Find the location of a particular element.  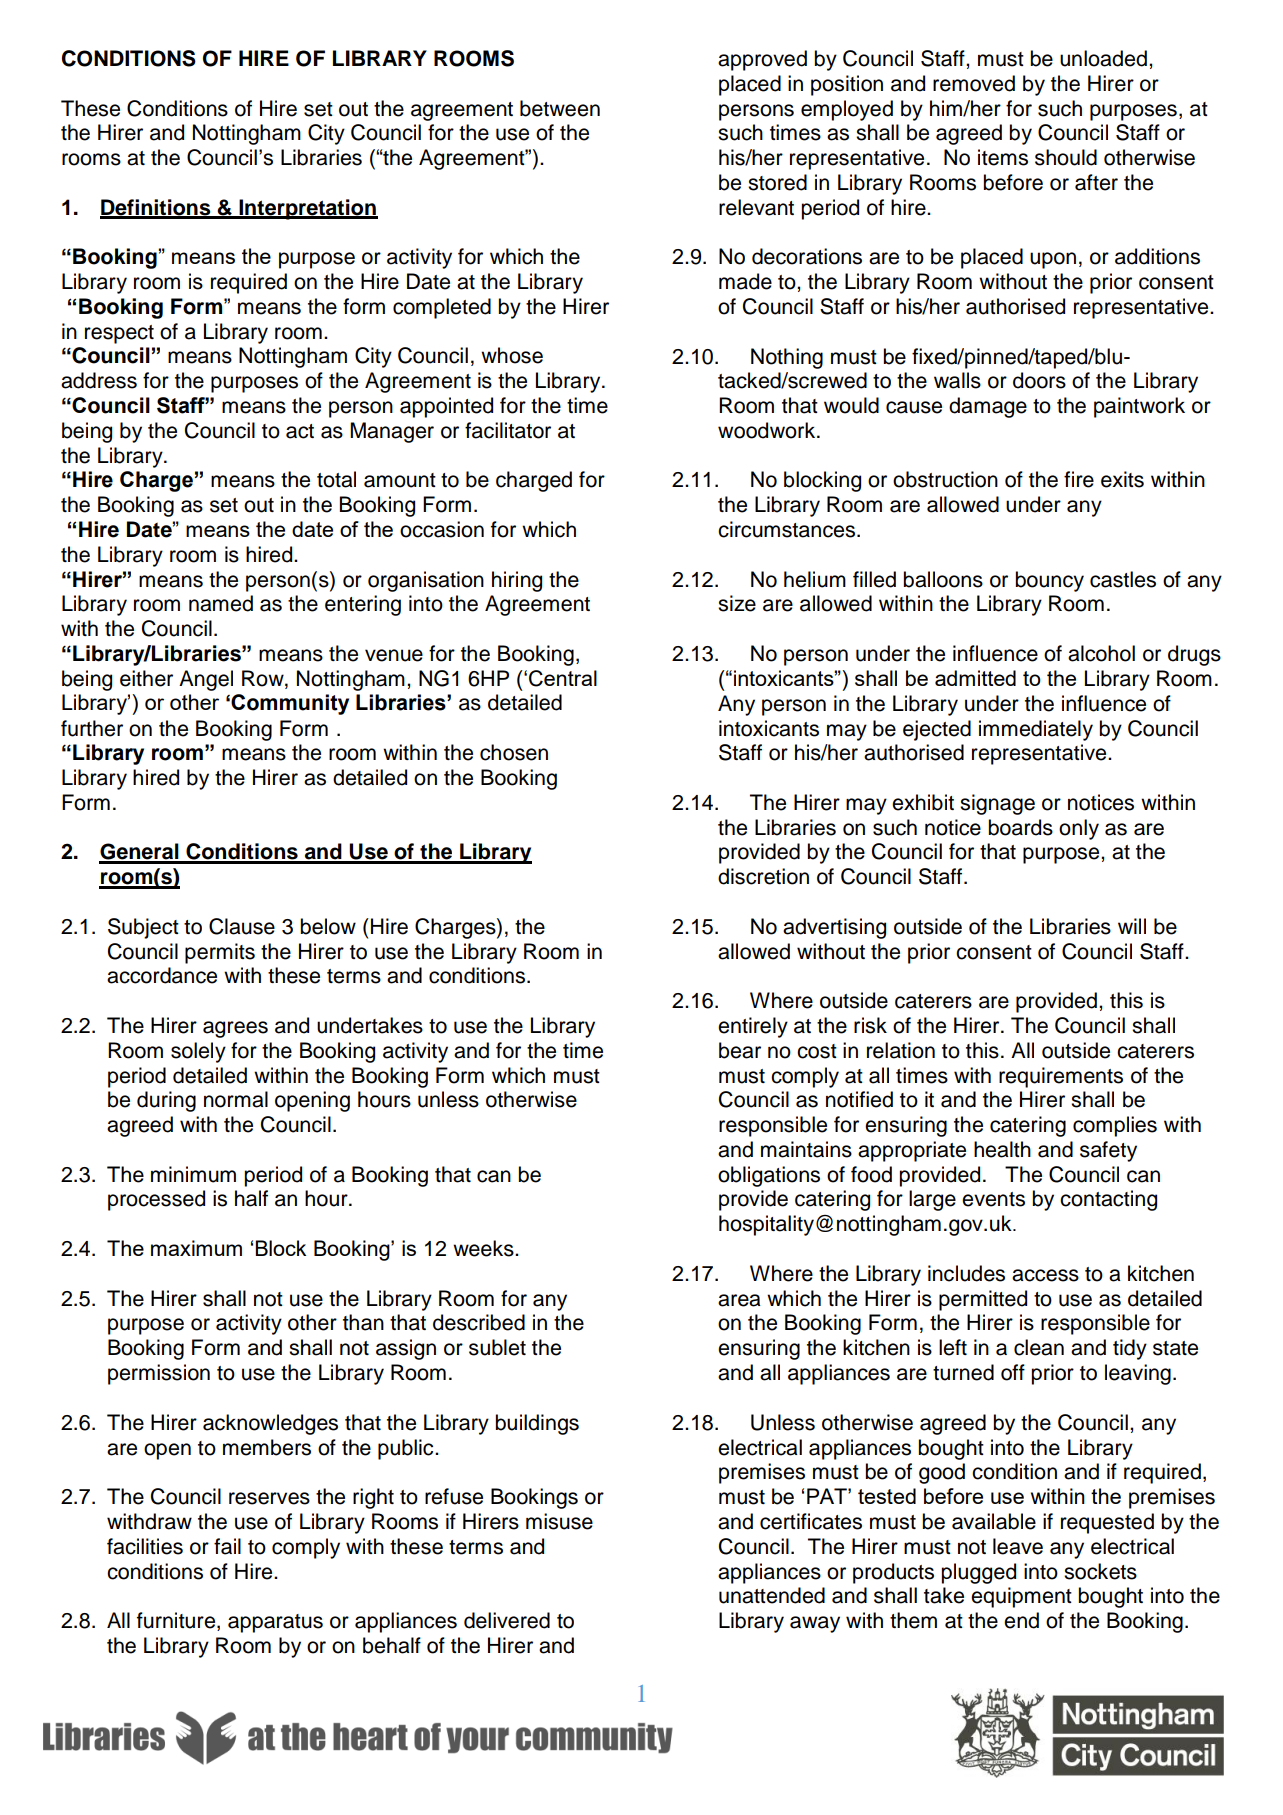

misuse is located at coordinates (559, 1521).
